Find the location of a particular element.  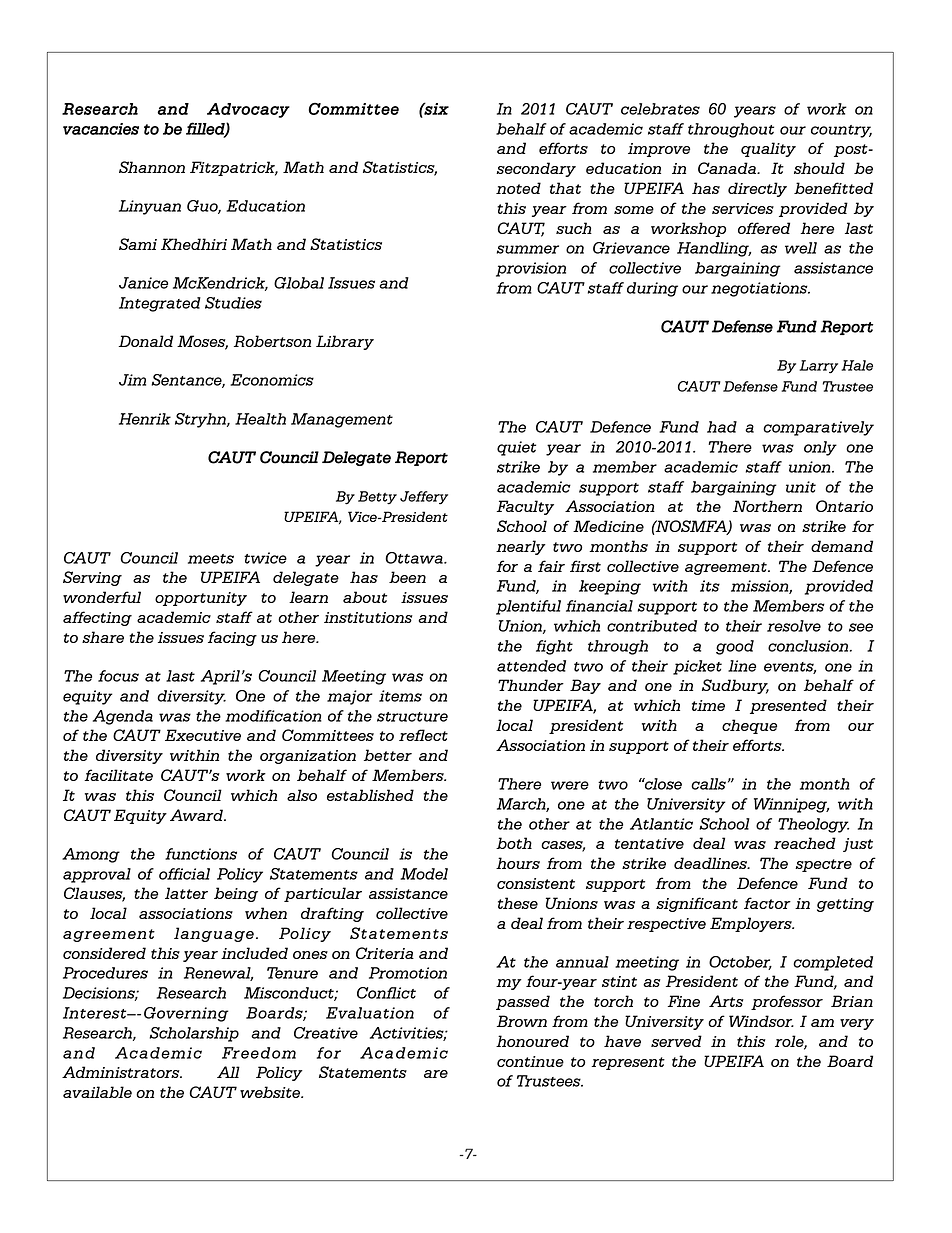

Faculty is located at coordinates (525, 507).
